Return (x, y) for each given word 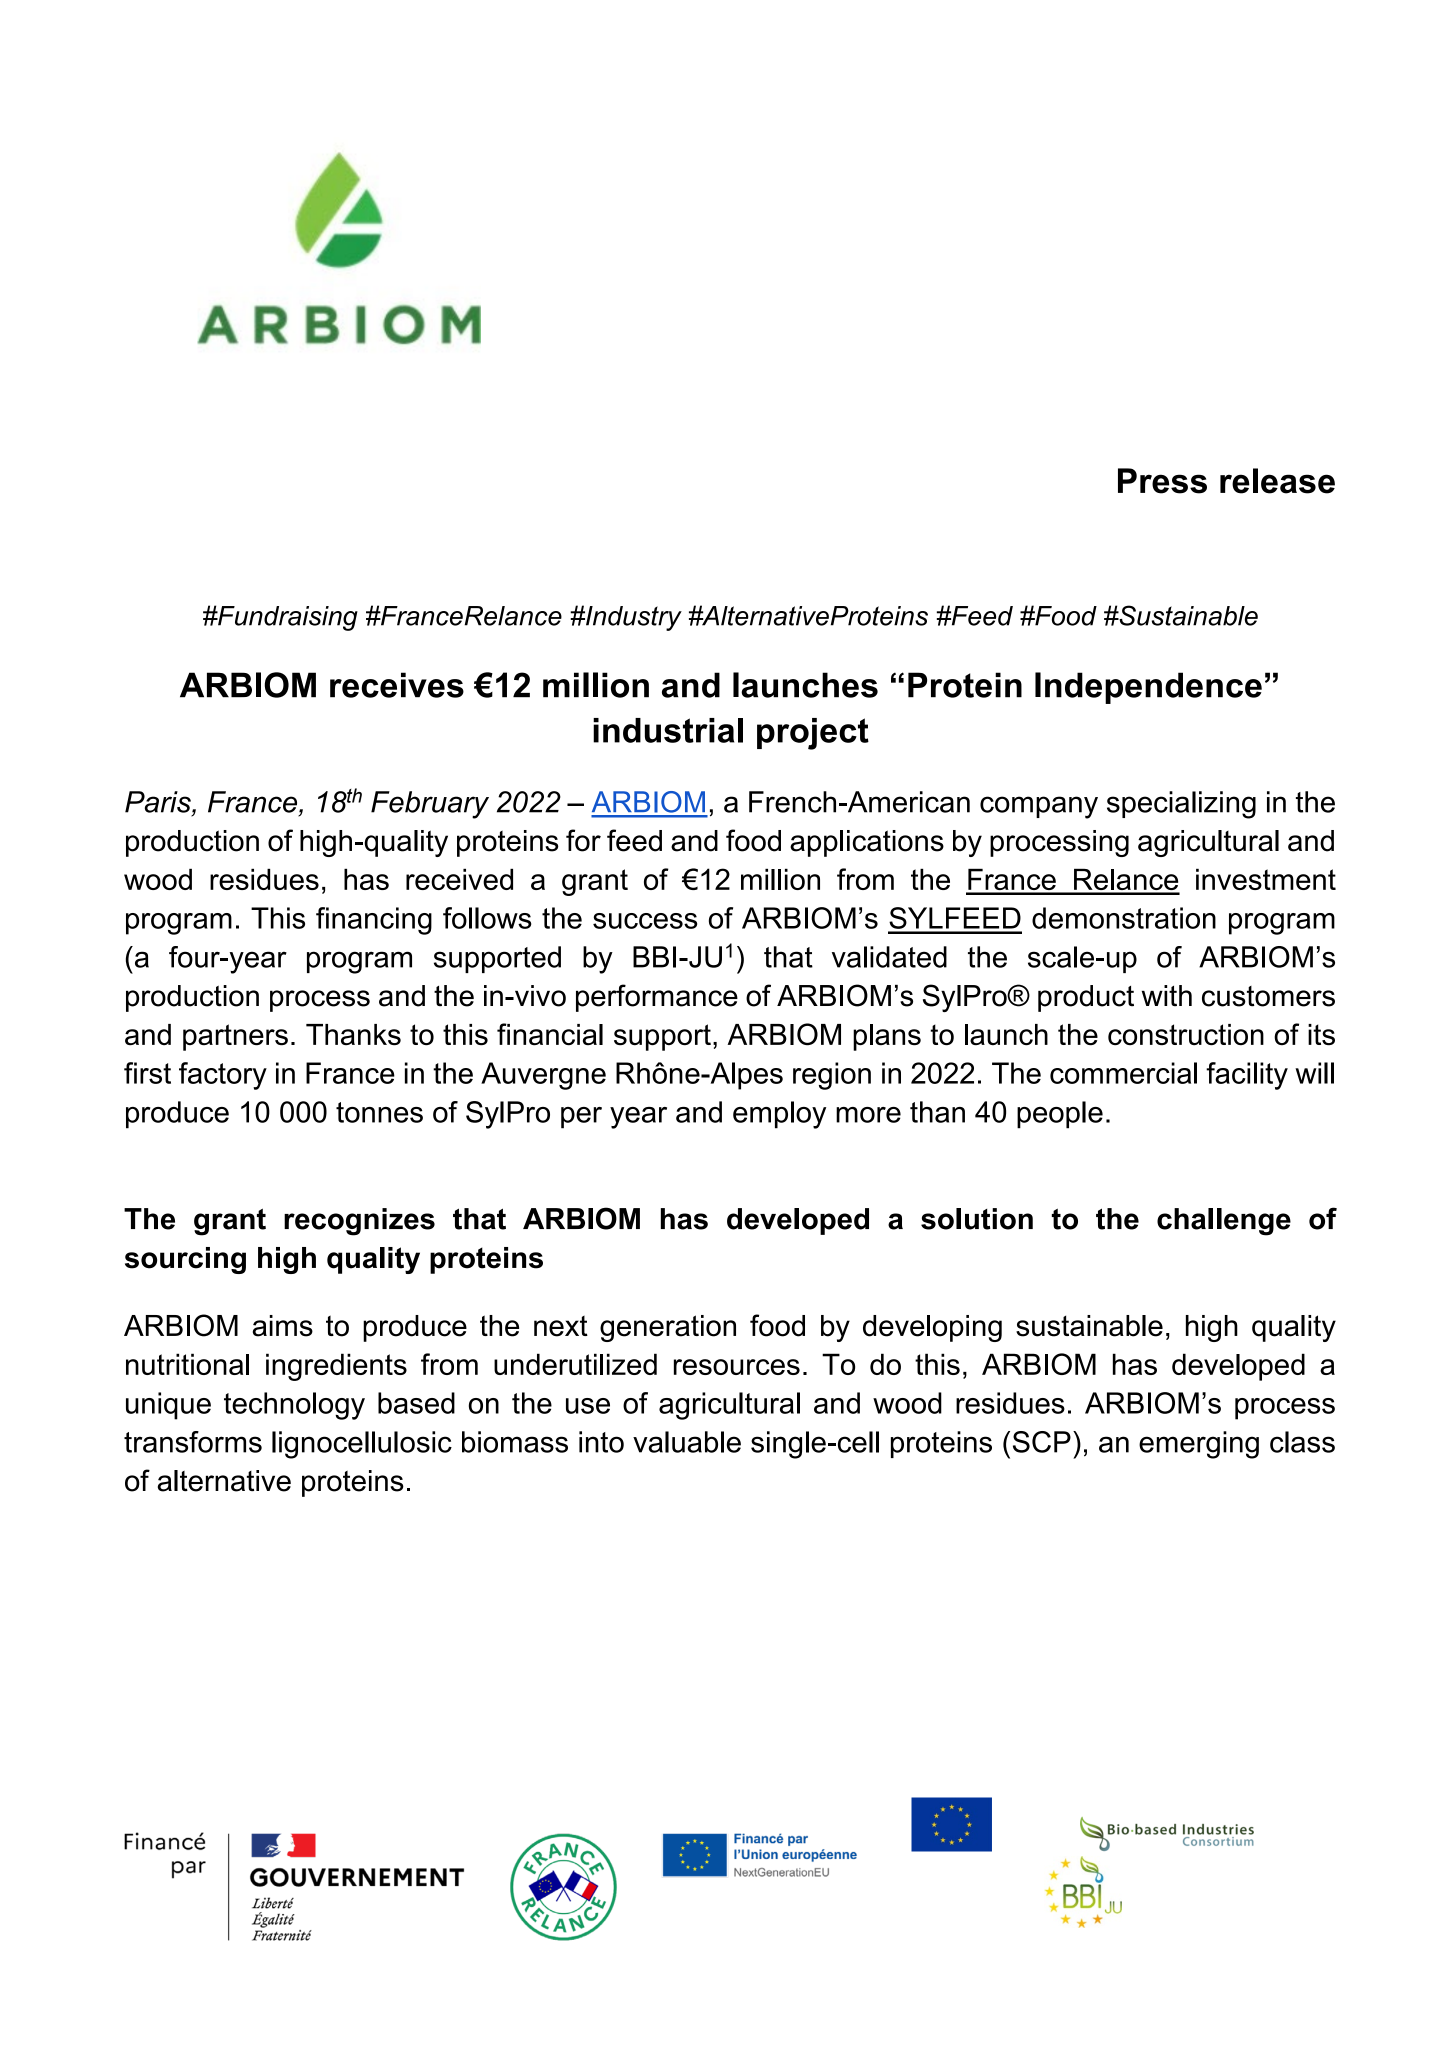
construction (1186, 1035)
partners (235, 1037)
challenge (1224, 1222)
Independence (1148, 688)
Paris (159, 802)
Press (1162, 481)
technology (294, 1406)
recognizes (359, 1222)
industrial (668, 730)
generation (668, 1328)
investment (1266, 879)
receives (397, 685)
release (1277, 481)
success (645, 921)
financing (374, 921)
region (832, 1076)
